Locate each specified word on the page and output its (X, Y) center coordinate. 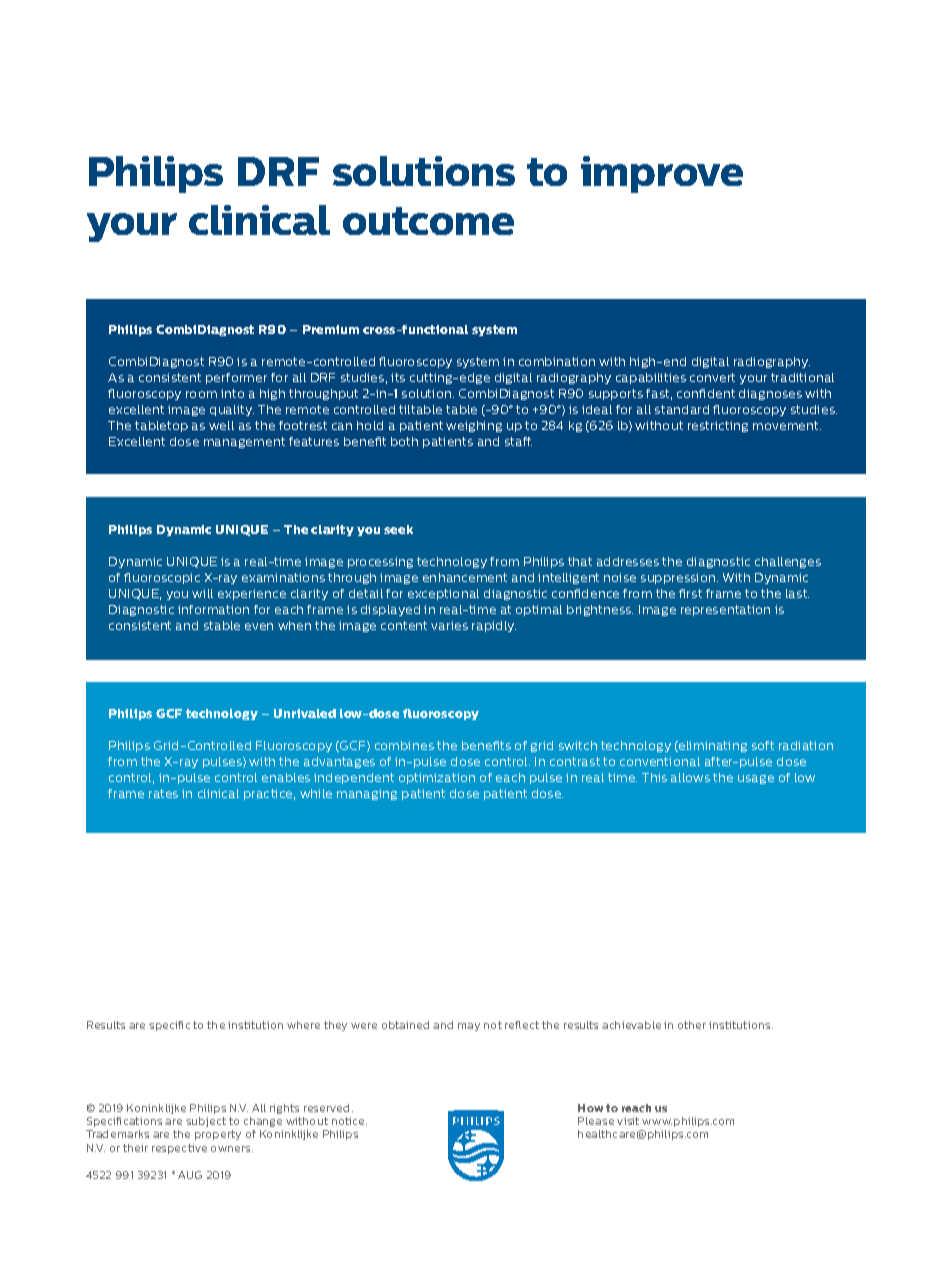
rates (163, 793)
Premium (331, 329)
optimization (437, 778)
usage (756, 779)
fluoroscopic (162, 578)
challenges (788, 562)
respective (179, 1149)
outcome (428, 221)
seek (398, 529)
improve (662, 174)
